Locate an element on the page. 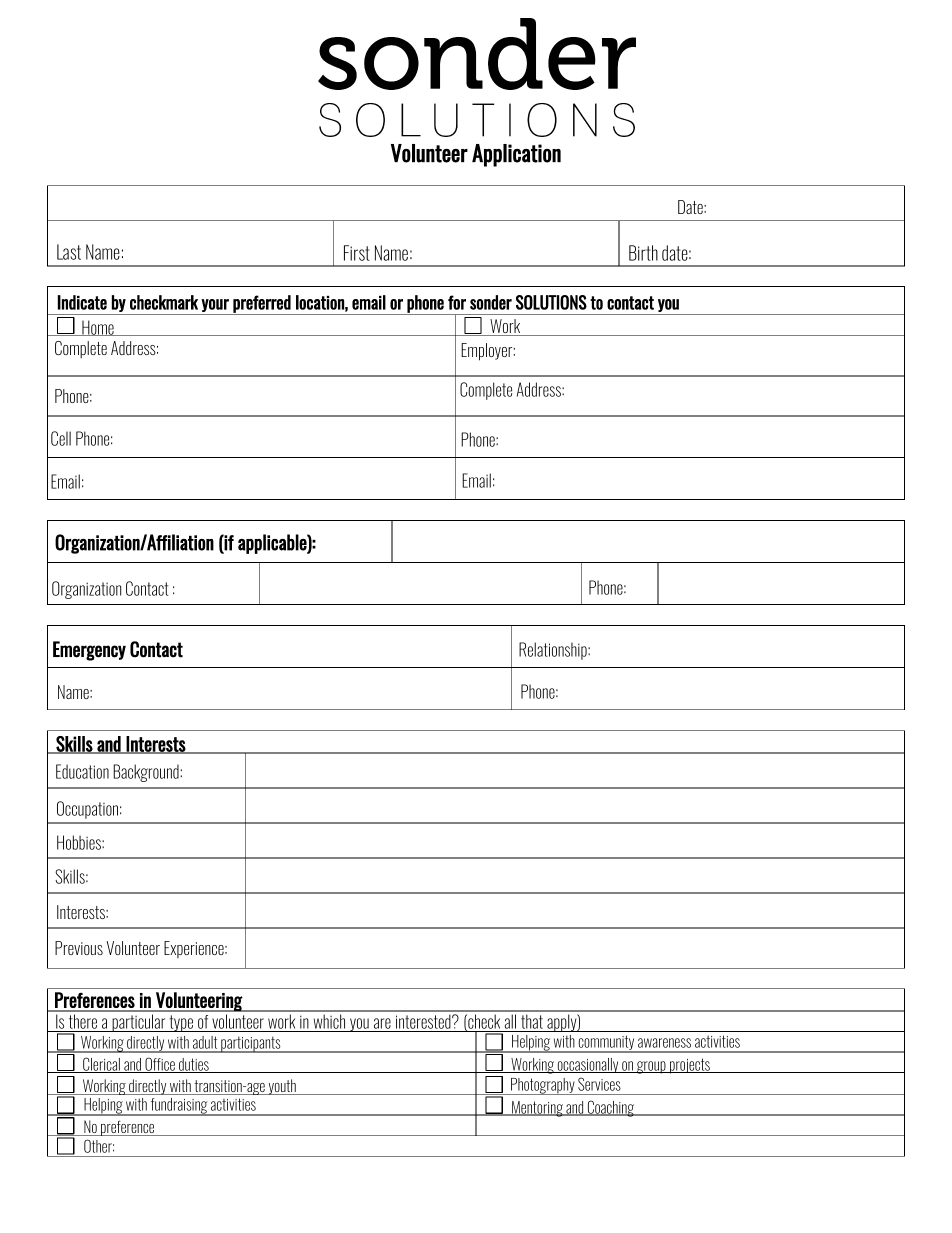  Birth is located at coordinates (643, 253).
